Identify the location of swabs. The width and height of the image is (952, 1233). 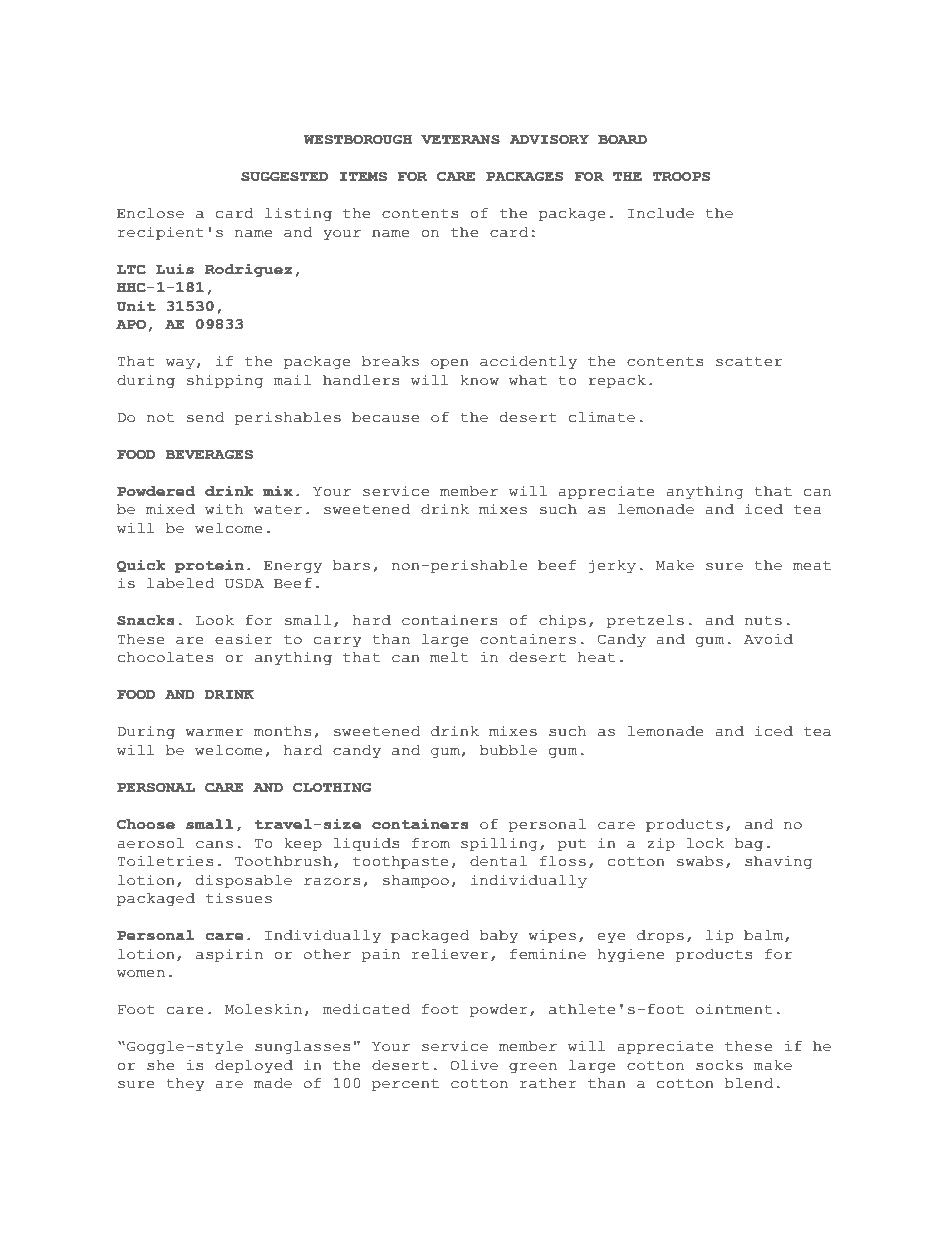
(700, 861).
